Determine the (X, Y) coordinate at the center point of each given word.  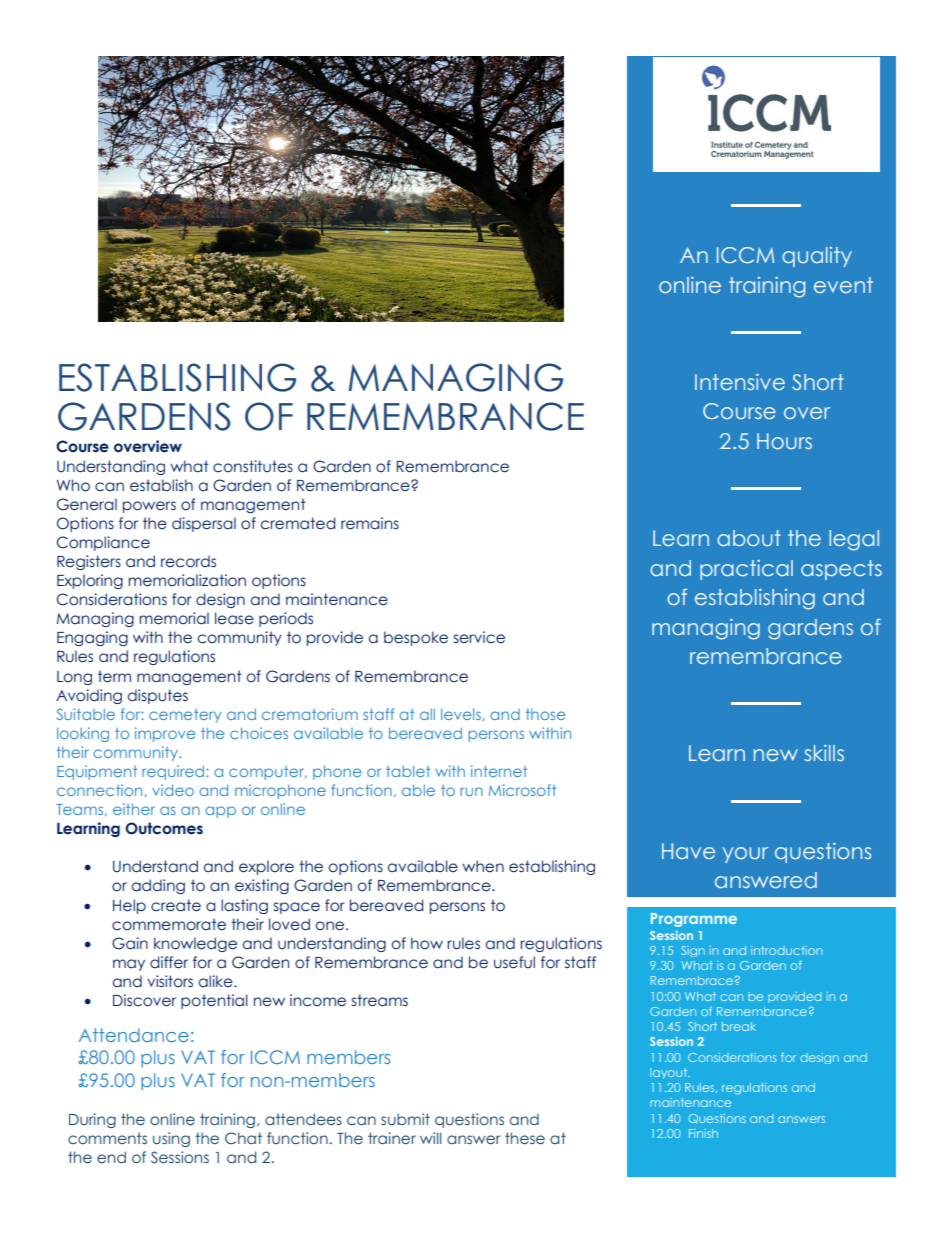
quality (817, 257)
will (430, 1138)
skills (824, 753)
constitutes (253, 466)
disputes (158, 696)
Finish (703, 1133)
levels (461, 714)
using (171, 1139)
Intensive (740, 382)
